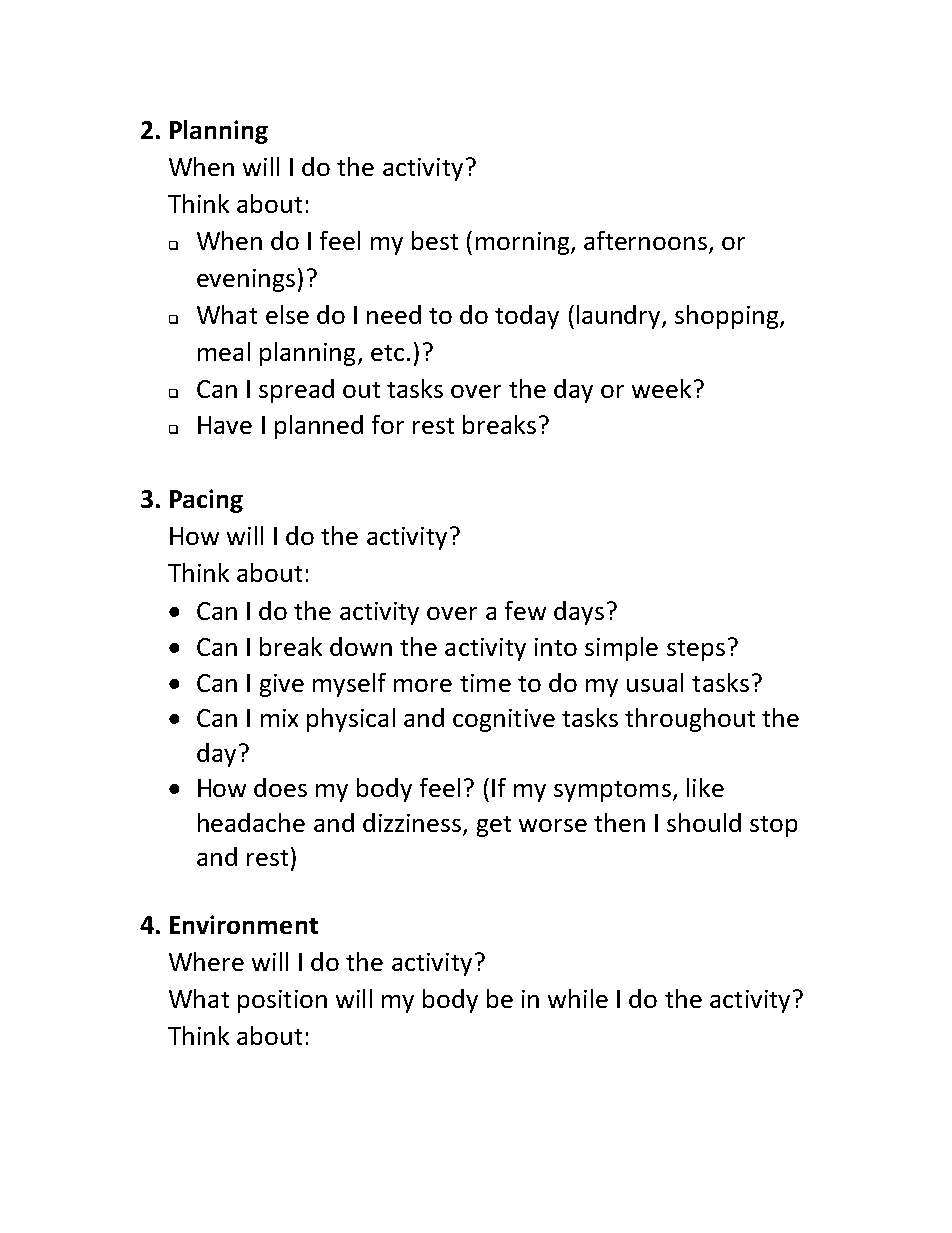  What do you see at coordinates (388, 424) in the page?
I see `for` at bounding box center [388, 424].
